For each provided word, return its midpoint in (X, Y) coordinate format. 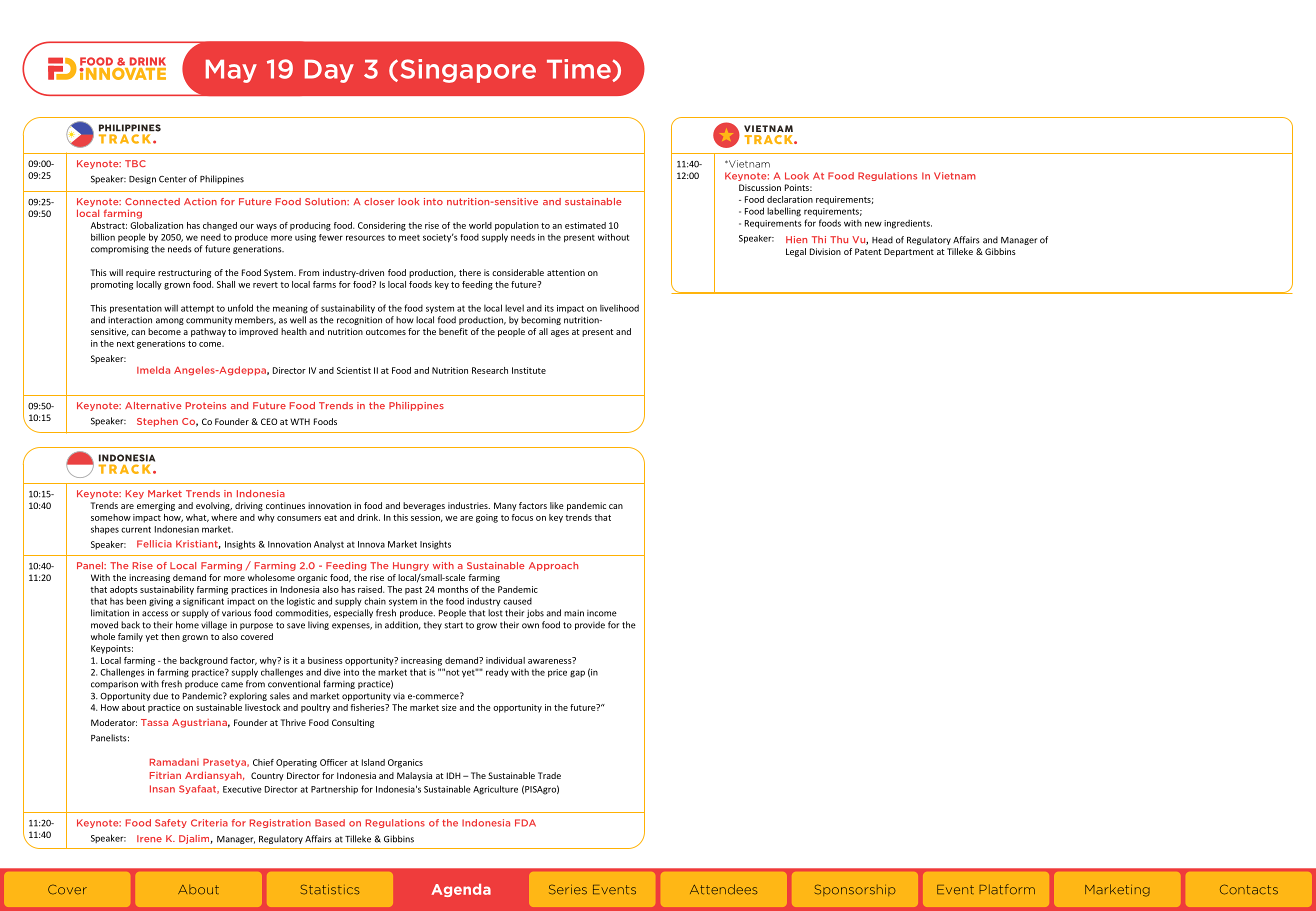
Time (580, 70)
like (557, 505)
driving (249, 506)
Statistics (330, 889)
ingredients (908, 224)
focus (522, 517)
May (231, 71)
